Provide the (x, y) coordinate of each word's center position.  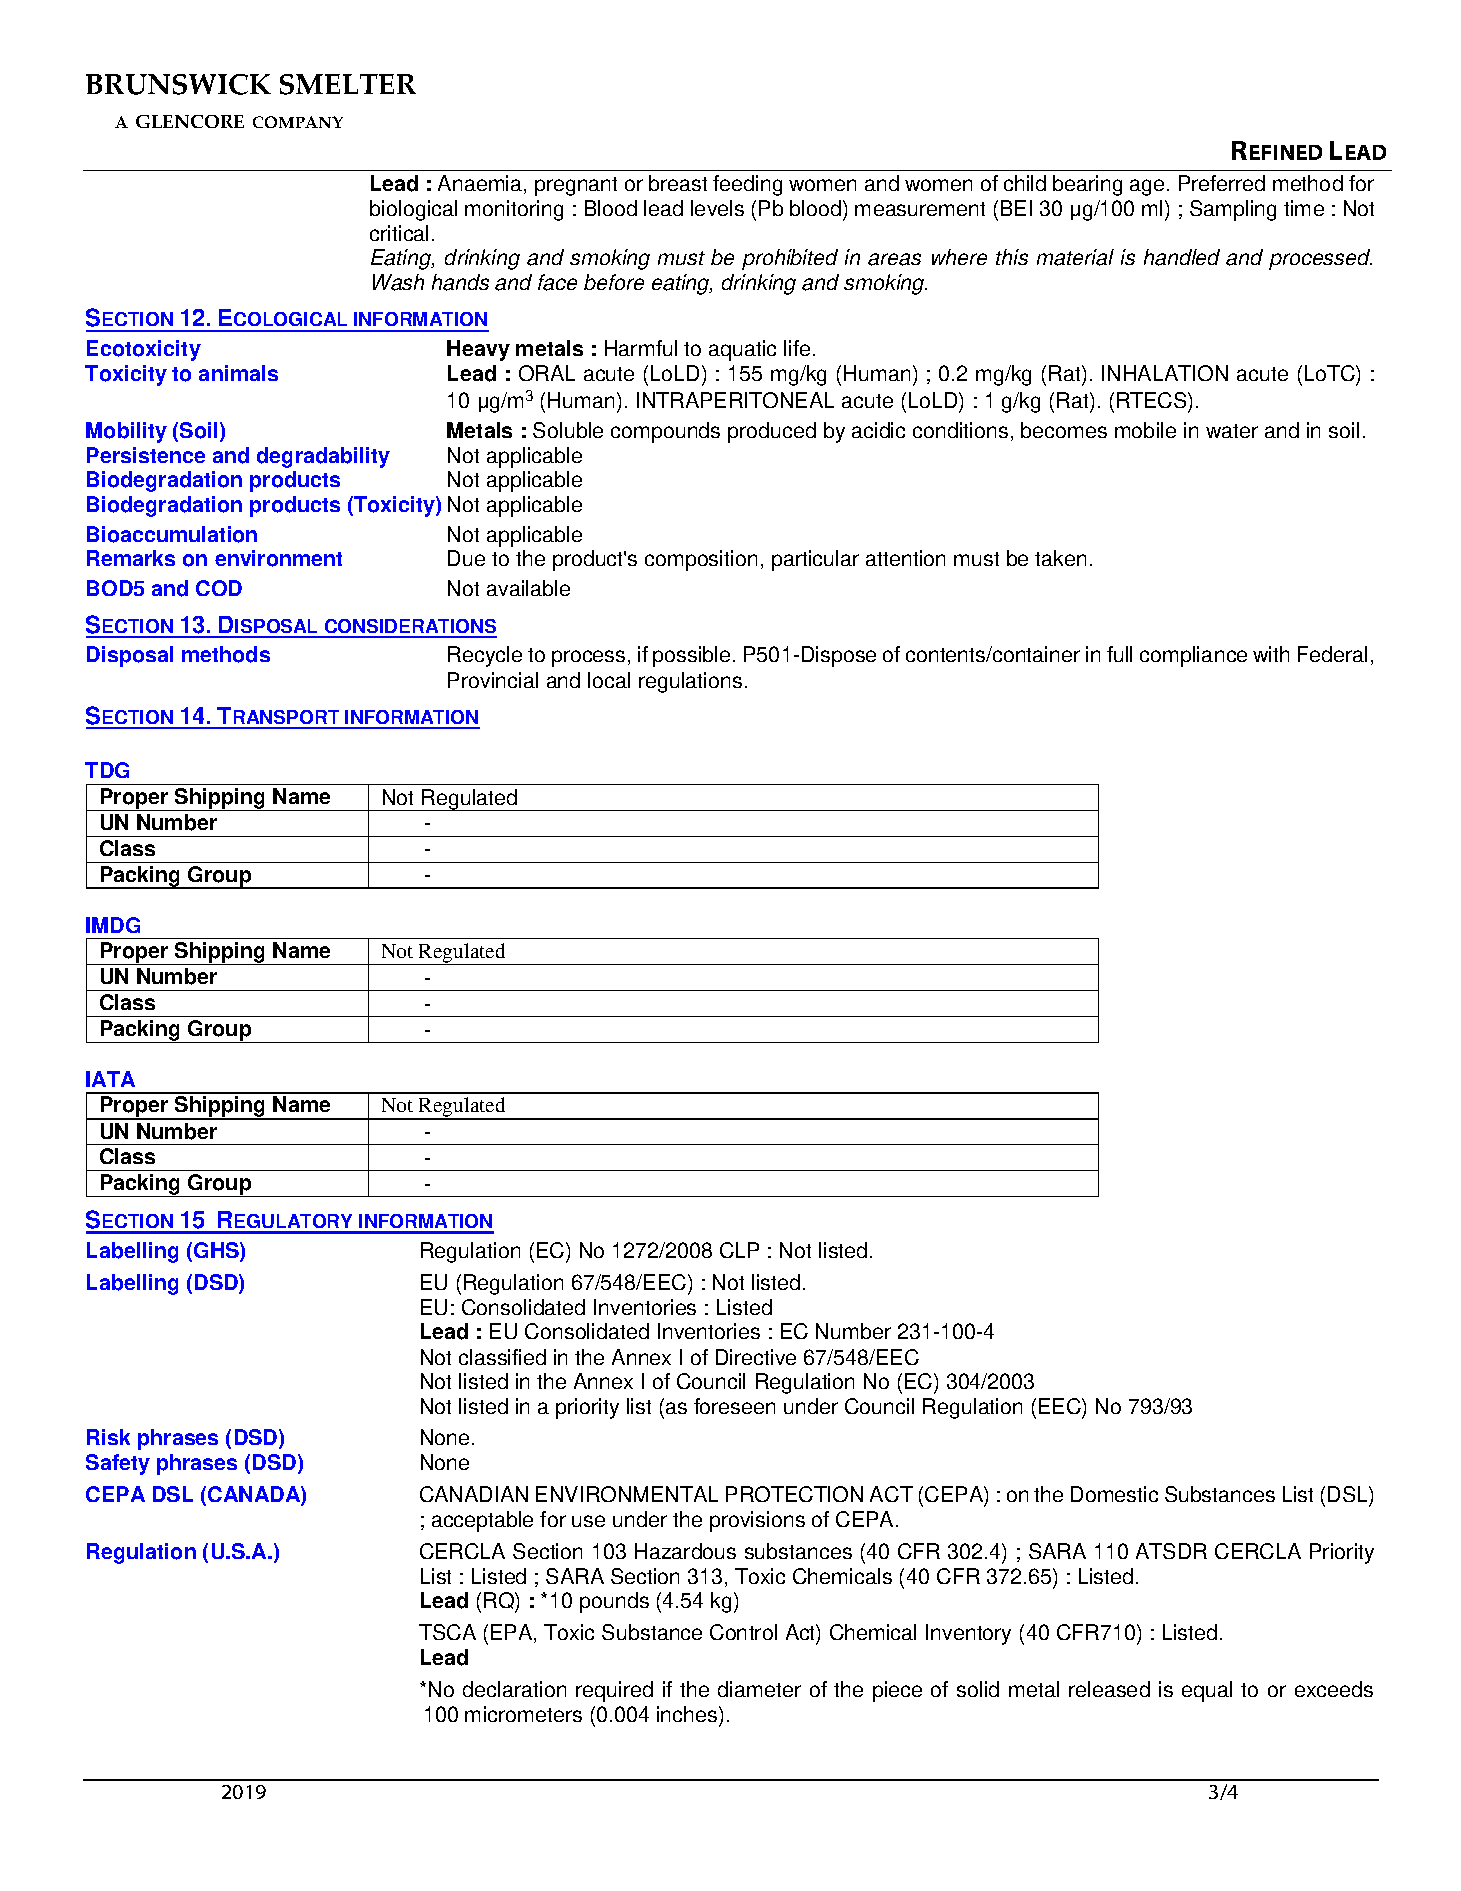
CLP (739, 1250)
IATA (110, 1079)
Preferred (1222, 183)
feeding (747, 185)
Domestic (1114, 1494)
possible (691, 656)
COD (219, 588)
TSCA (447, 1632)
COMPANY (298, 122)
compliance (1193, 656)
